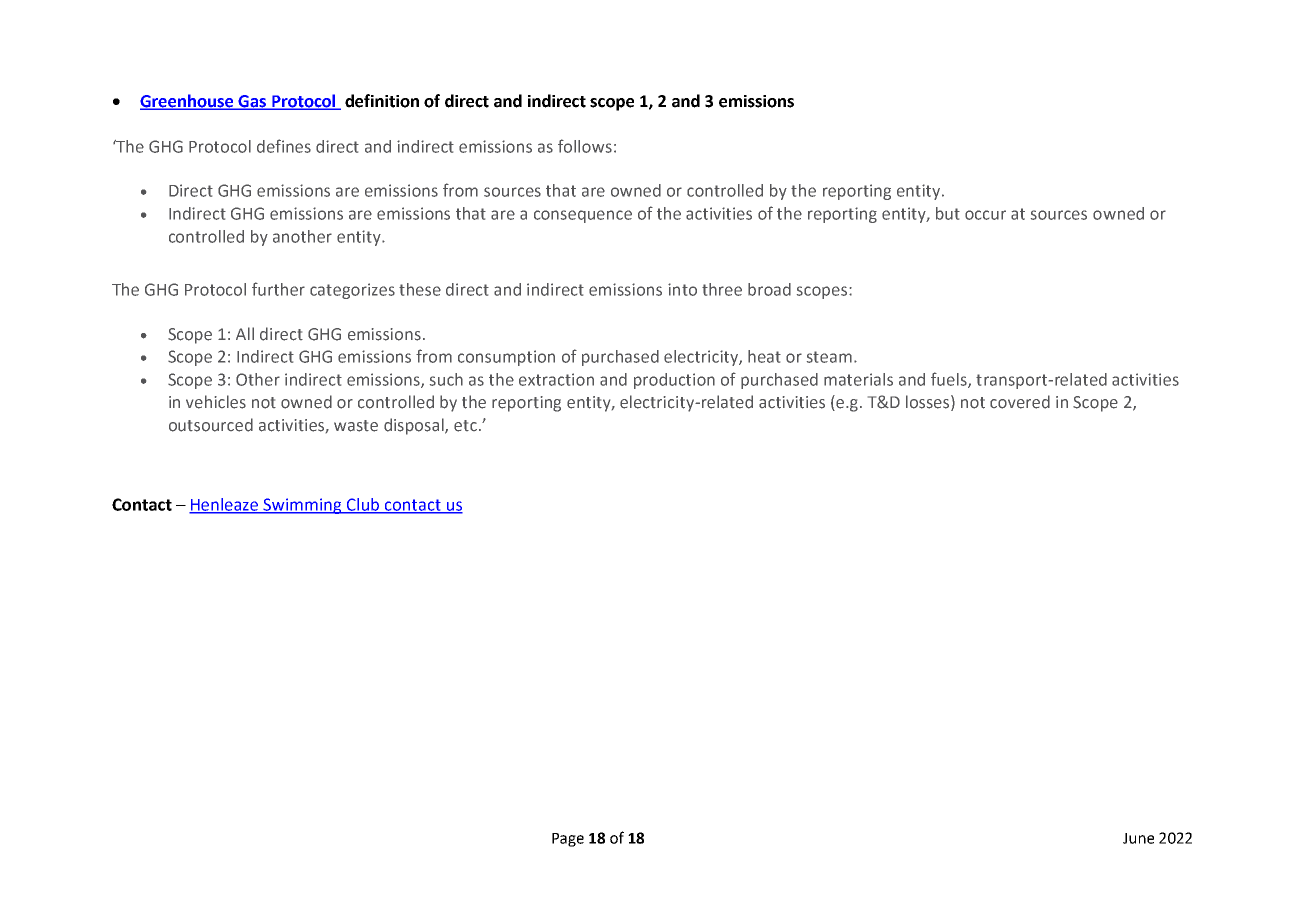 The image size is (1308, 924). I want to click on etc, so click(465, 426).
